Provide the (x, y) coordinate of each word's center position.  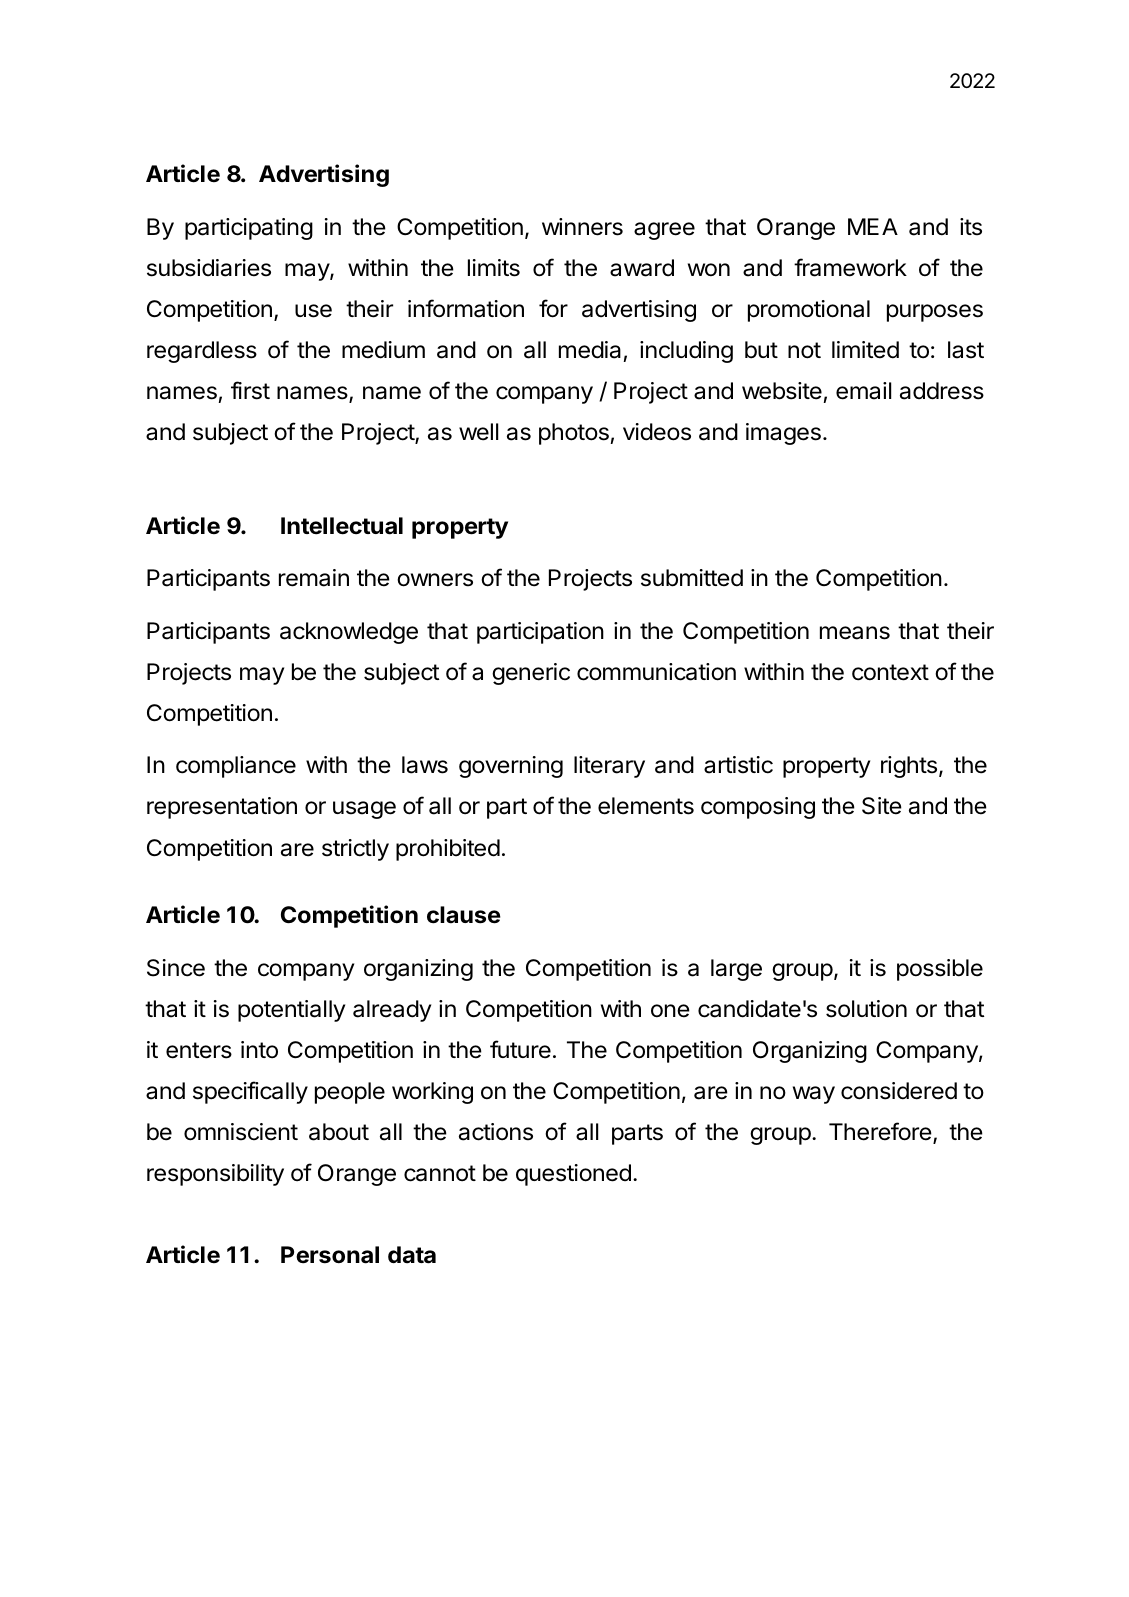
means (855, 633)
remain (314, 578)
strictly (355, 850)
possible (940, 970)
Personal (330, 1255)
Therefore (880, 1131)
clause (464, 915)
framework (850, 267)
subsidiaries (209, 268)
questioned (573, 1175)
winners (582, 227)
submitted (692, 578)
